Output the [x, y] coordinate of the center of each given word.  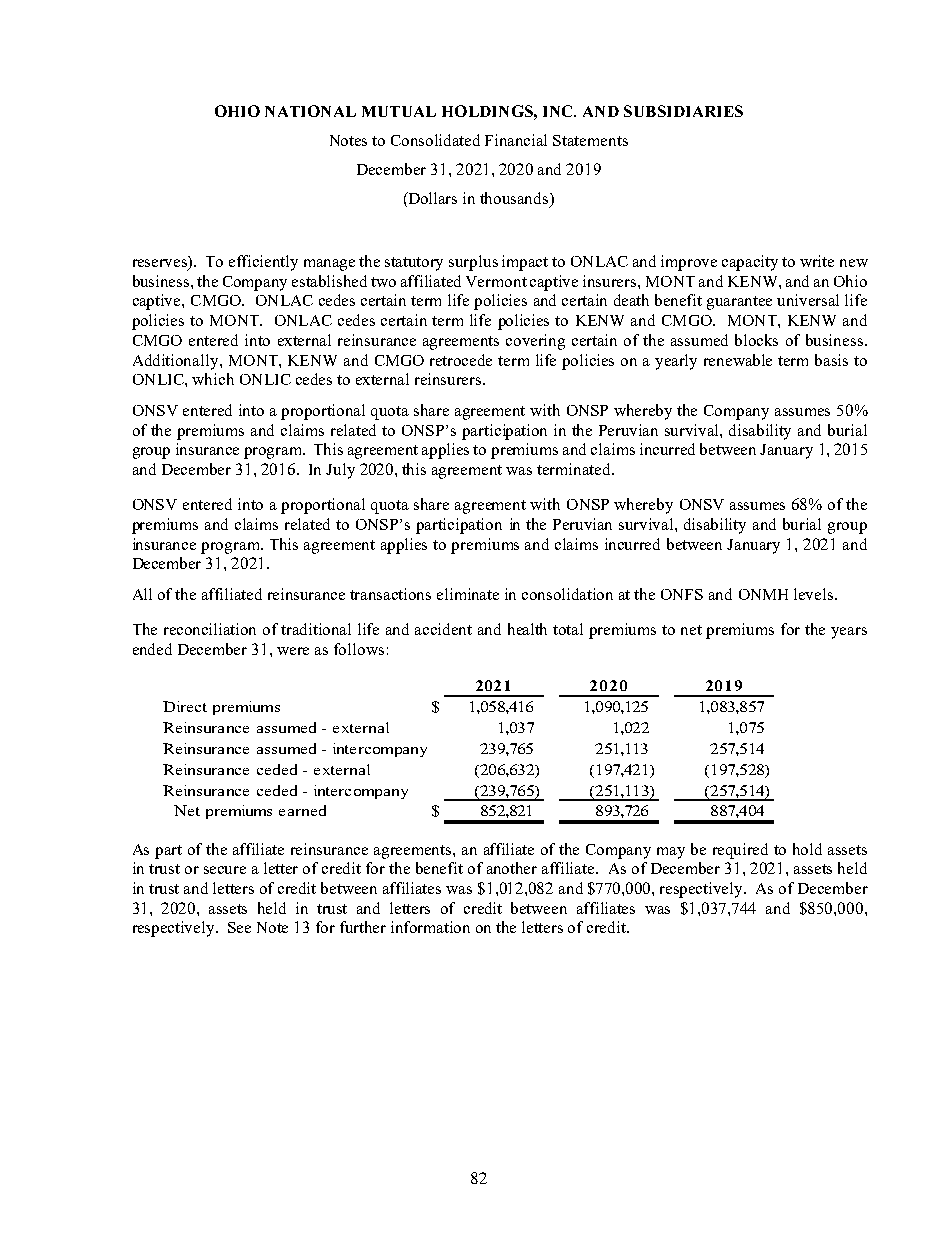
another [512, 868]
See [239, 927]
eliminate [468, 594]
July [340, 471]
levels [815, 594]
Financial [516, 140]
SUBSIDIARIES [683, 111]
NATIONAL [310, 111]
